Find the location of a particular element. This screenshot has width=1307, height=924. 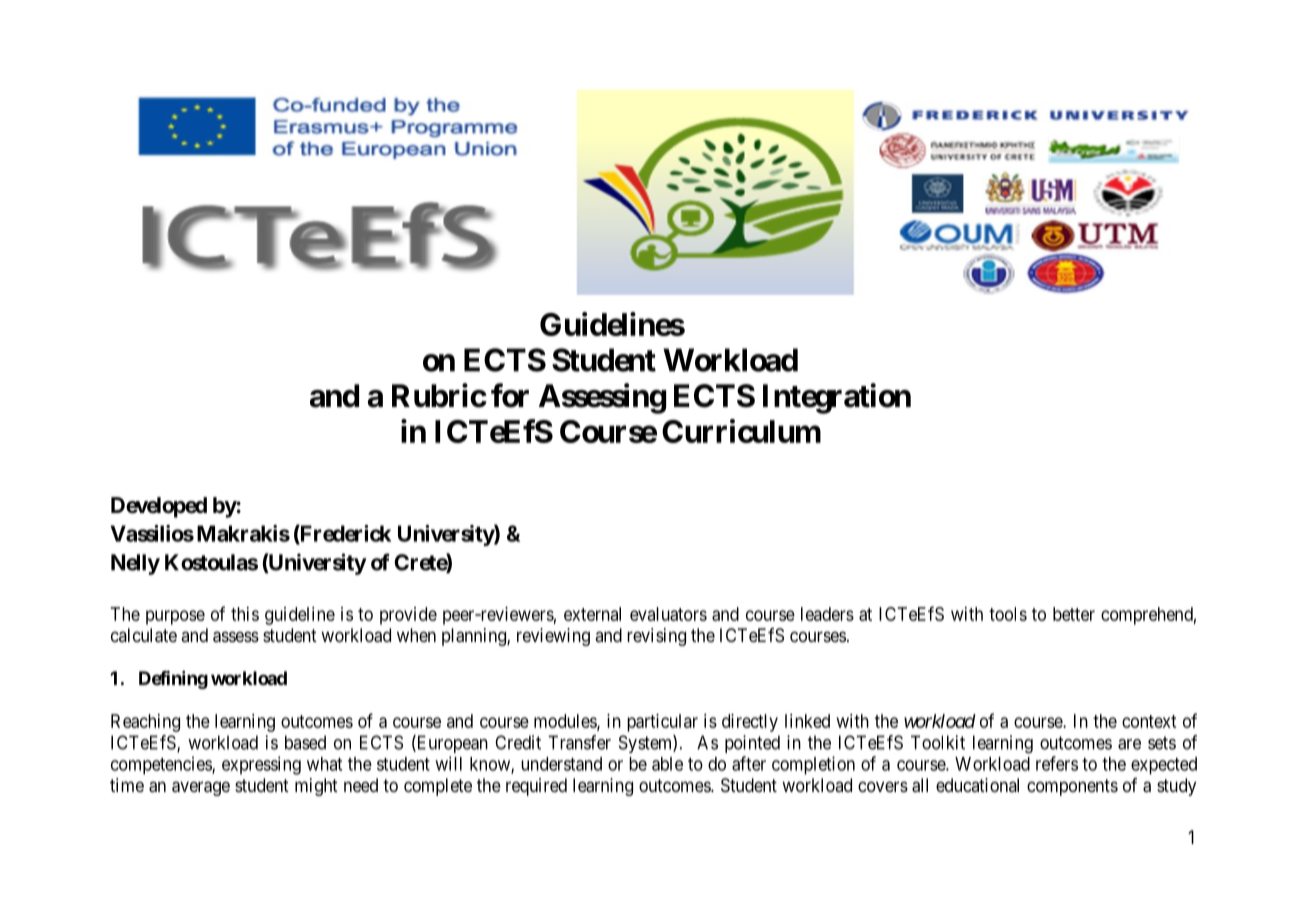

able is located at coordinates (667, 764).
